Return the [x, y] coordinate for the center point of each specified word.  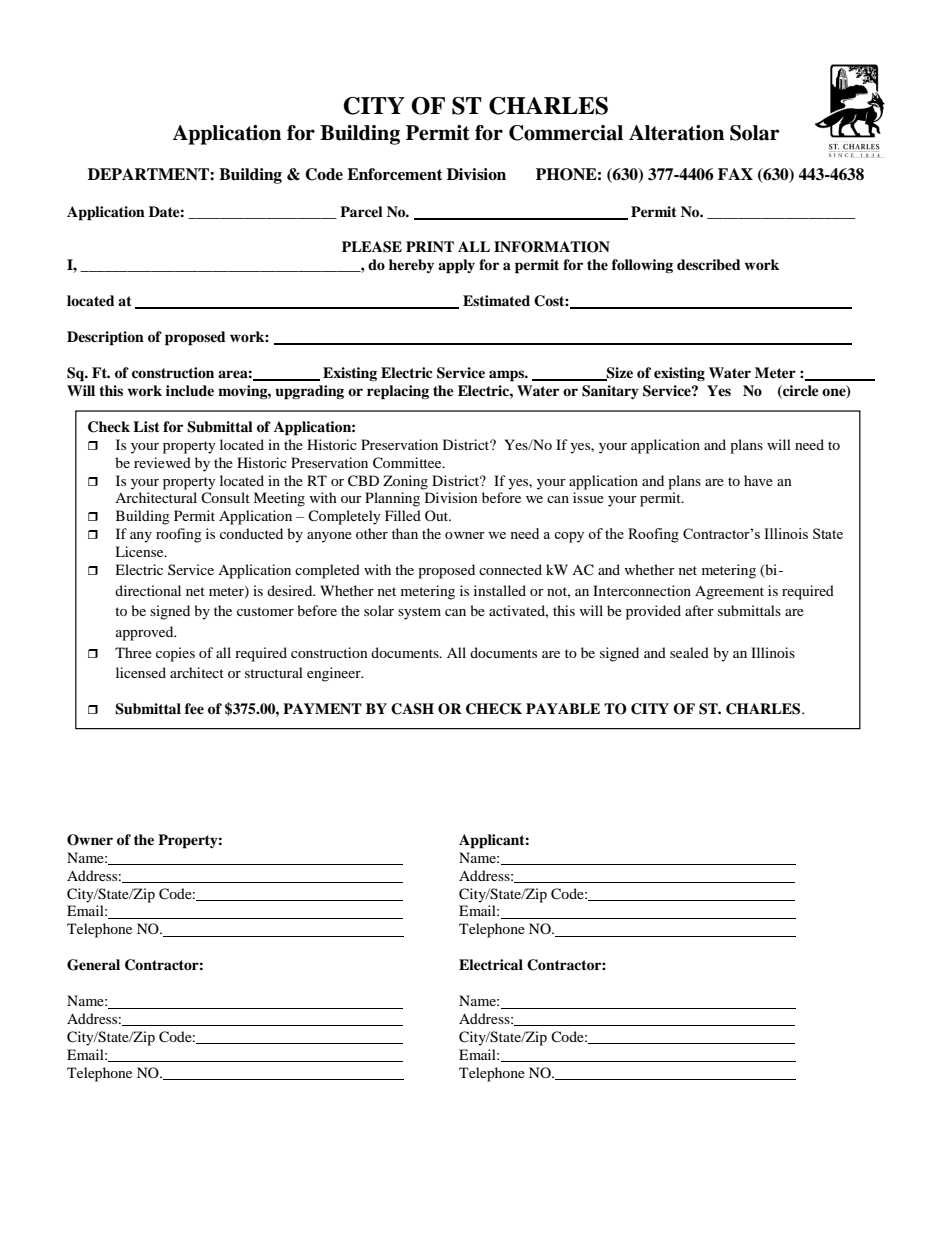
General [93, 965]
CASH [412, 709]
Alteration [676, 133]
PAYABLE [563, 708]
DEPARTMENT [149, 174]
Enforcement [395, 174]
